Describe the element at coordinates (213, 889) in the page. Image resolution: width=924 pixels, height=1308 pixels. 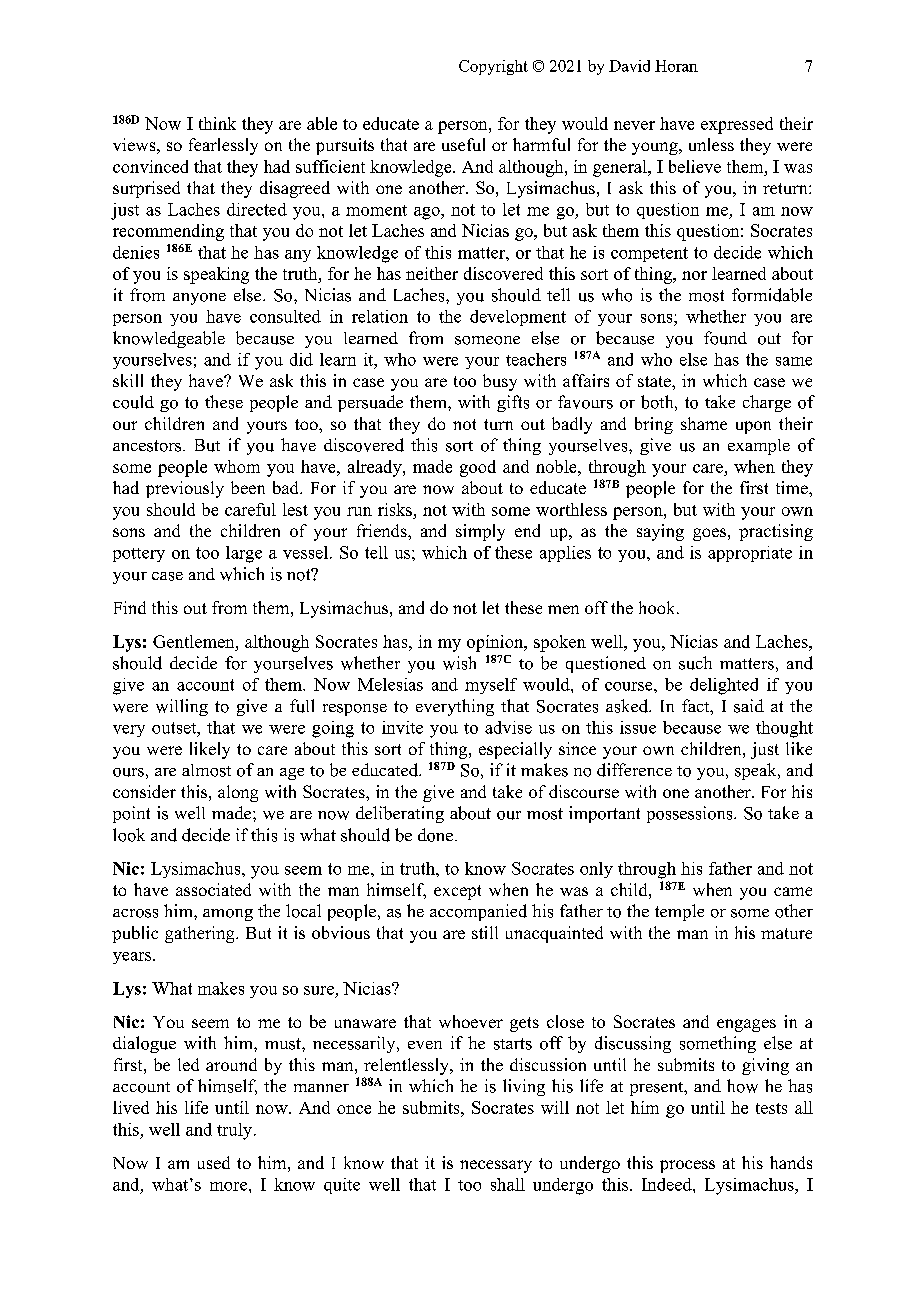
I see `associated` at that location.
